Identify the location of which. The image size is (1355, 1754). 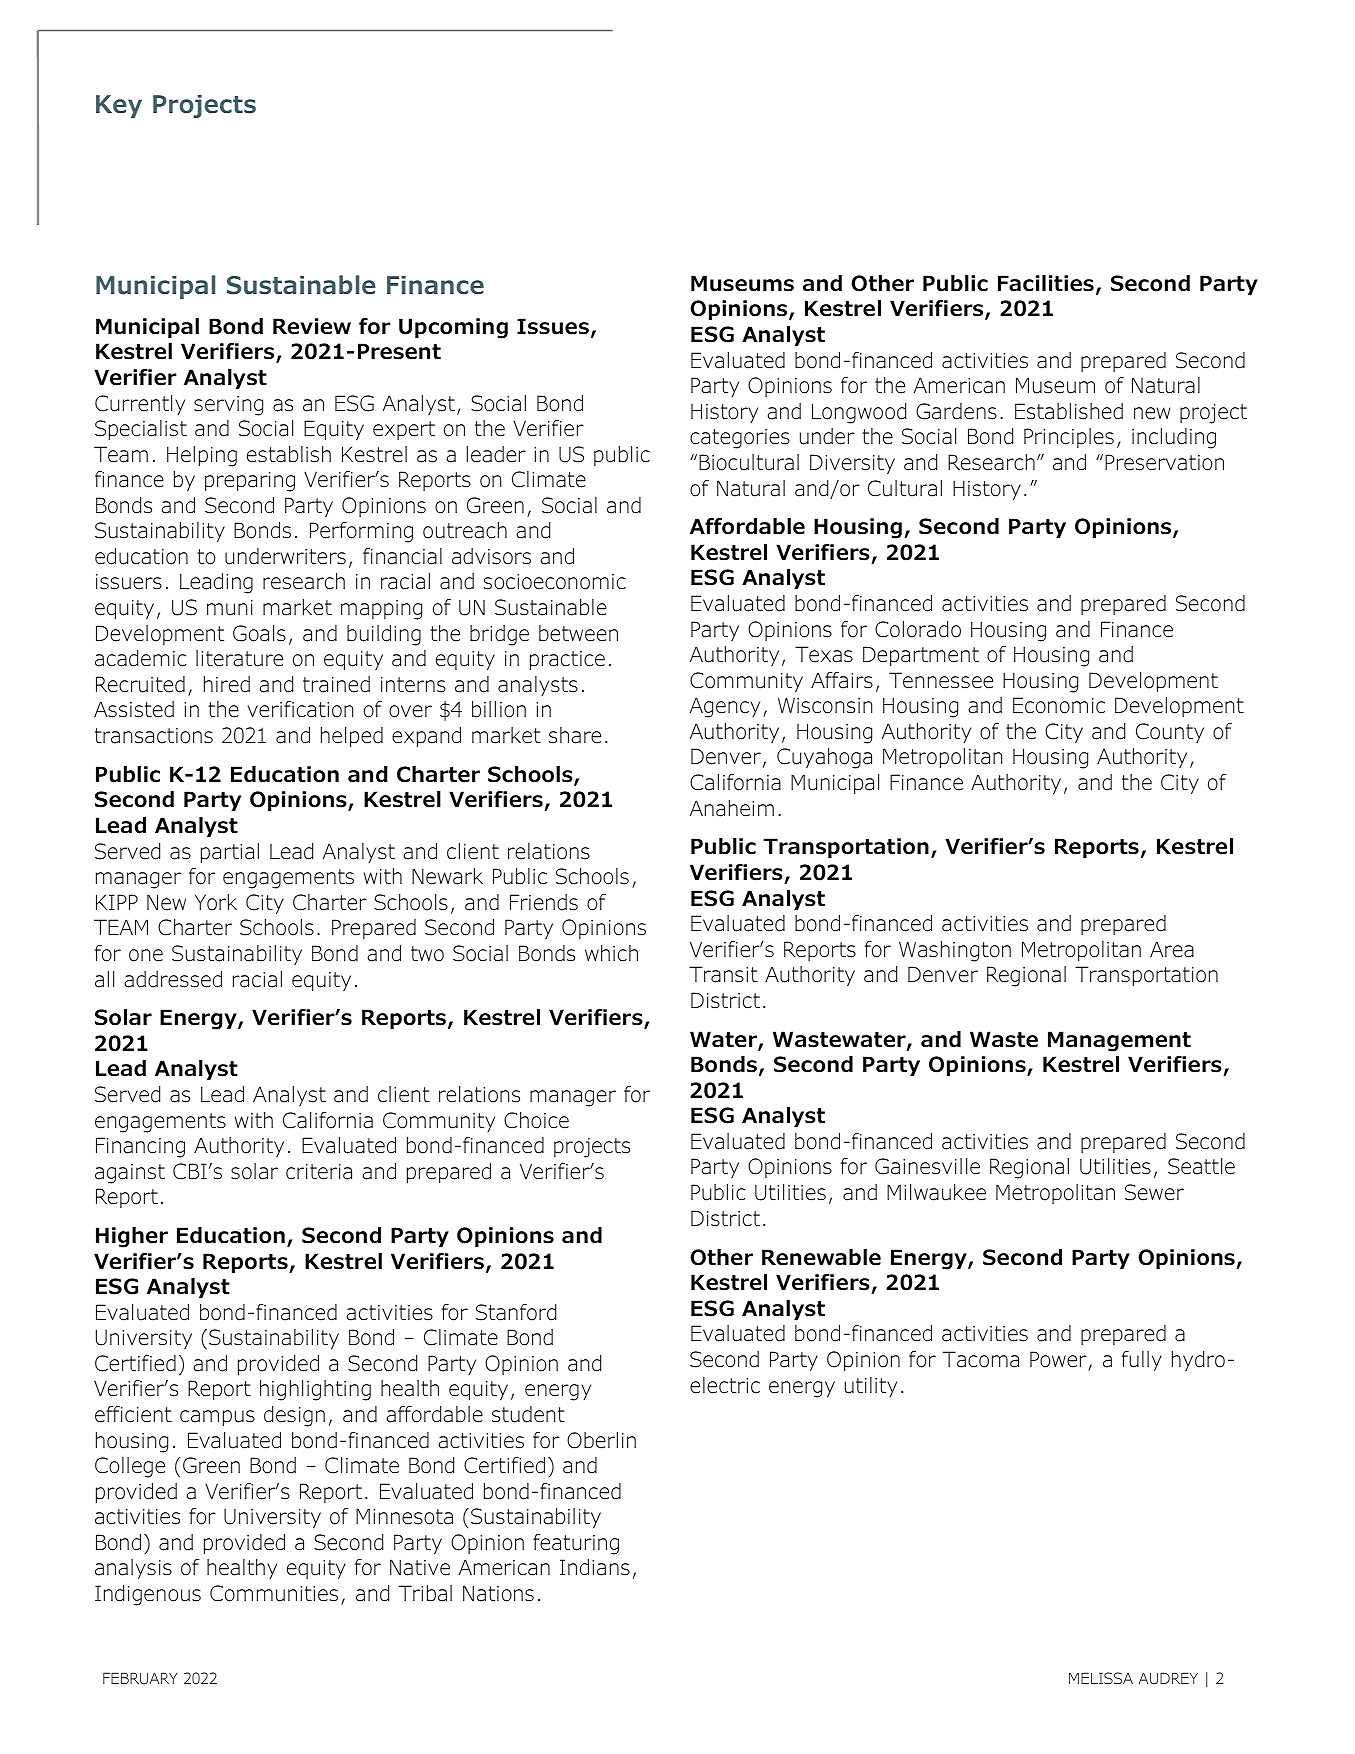
(611, 953).
